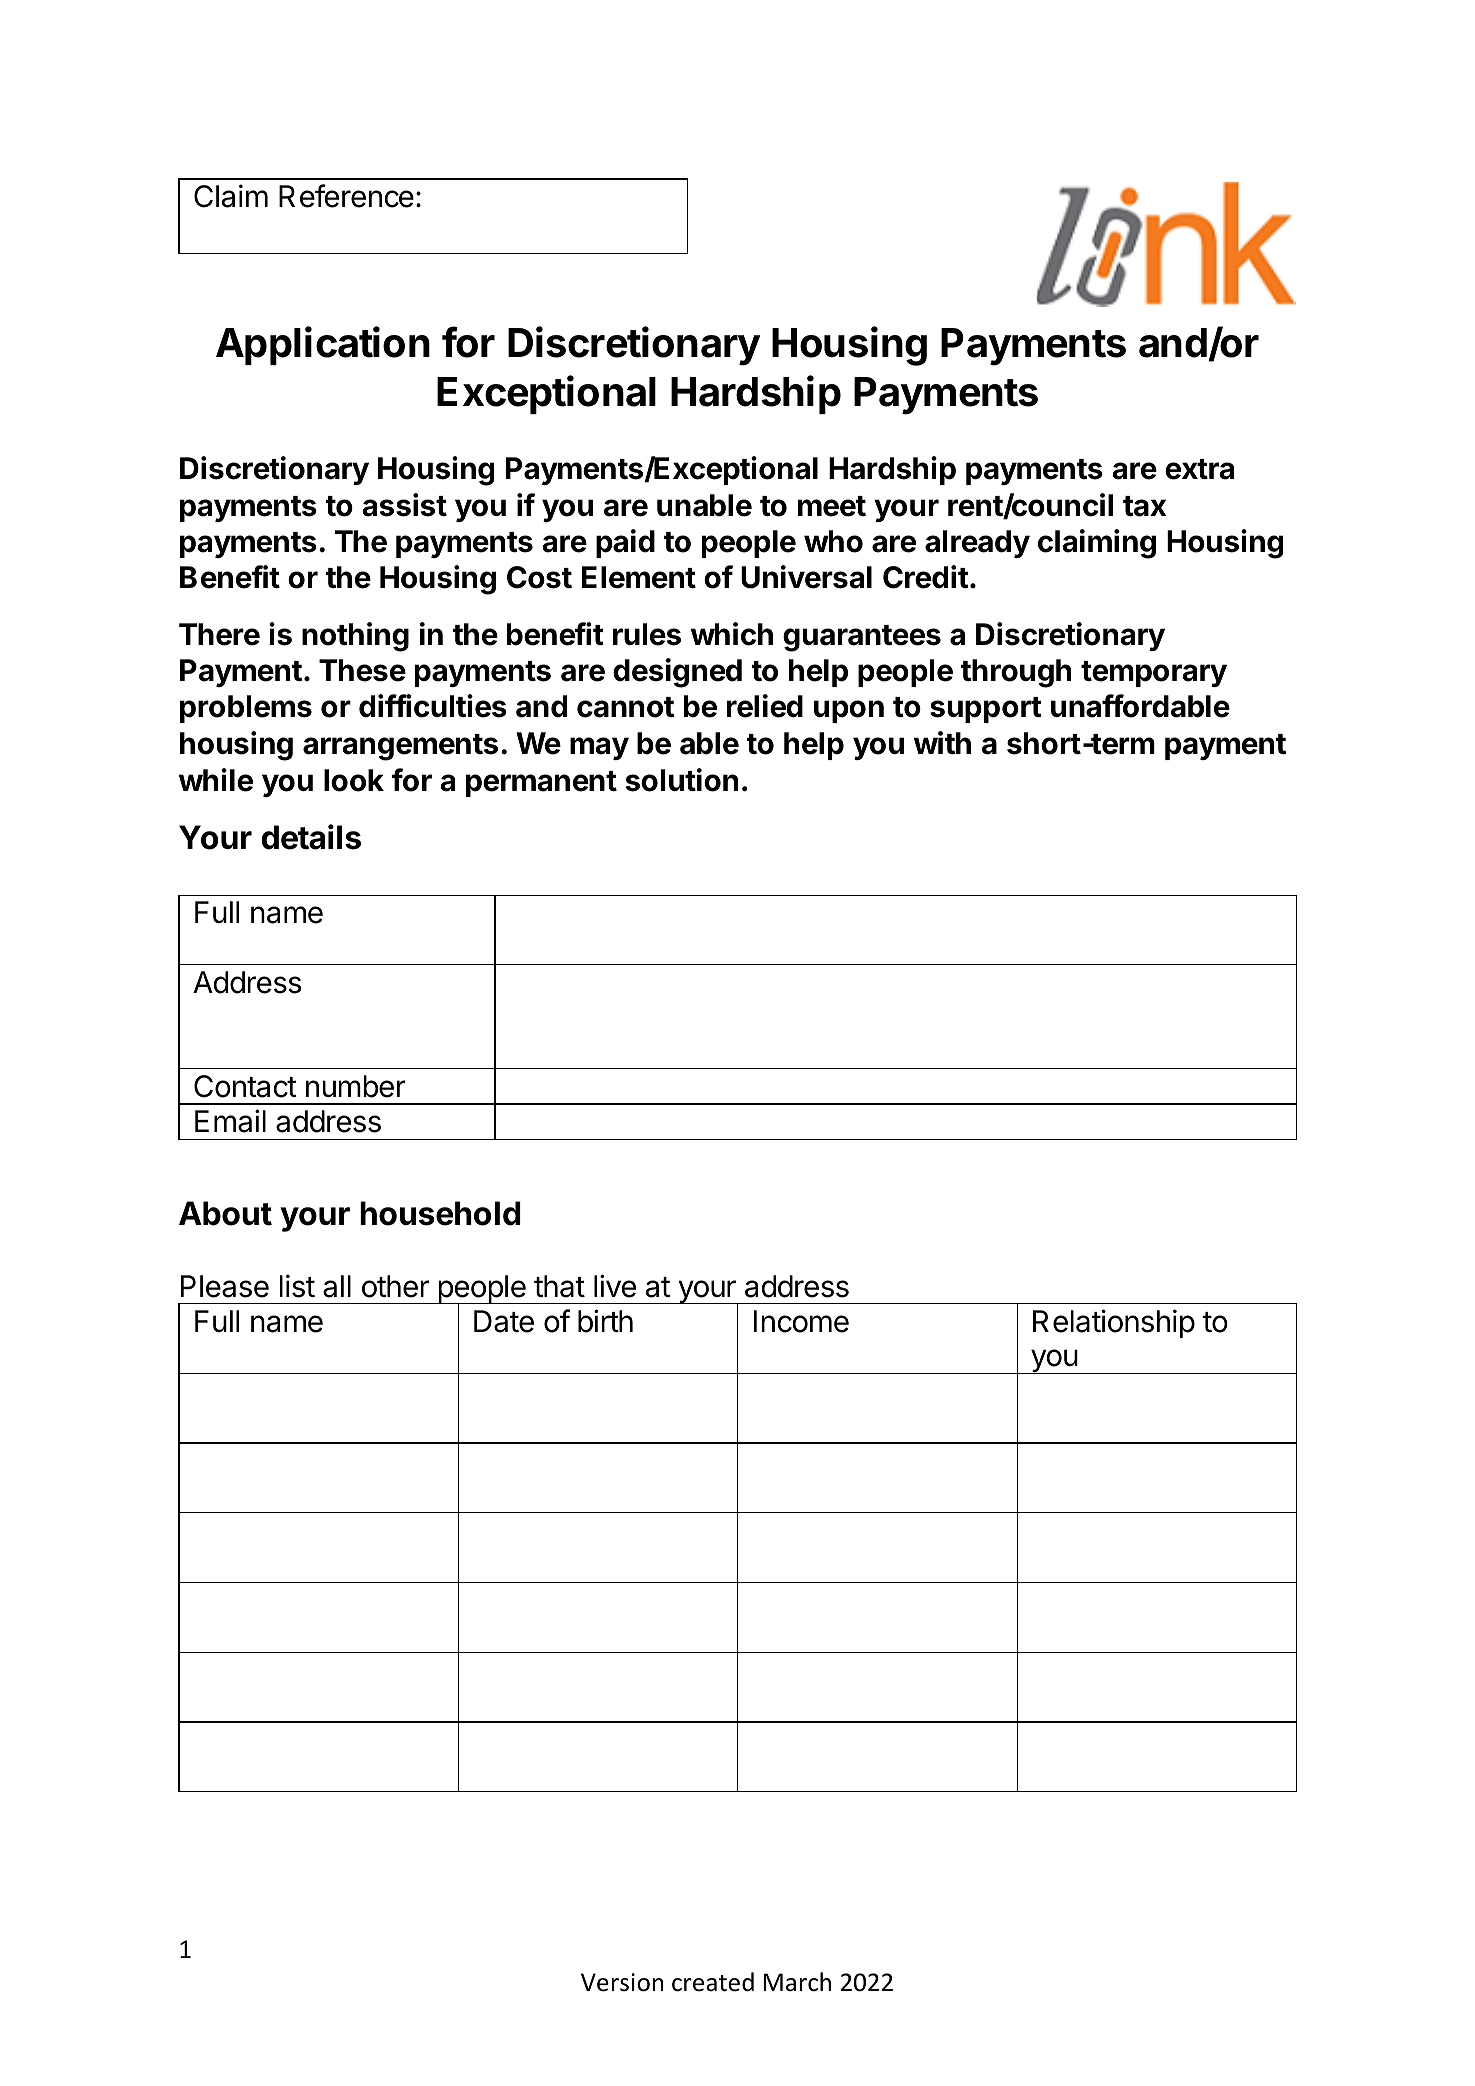 This image has height=2086, width=1475. I want to click on meet, so click(832, 506).
